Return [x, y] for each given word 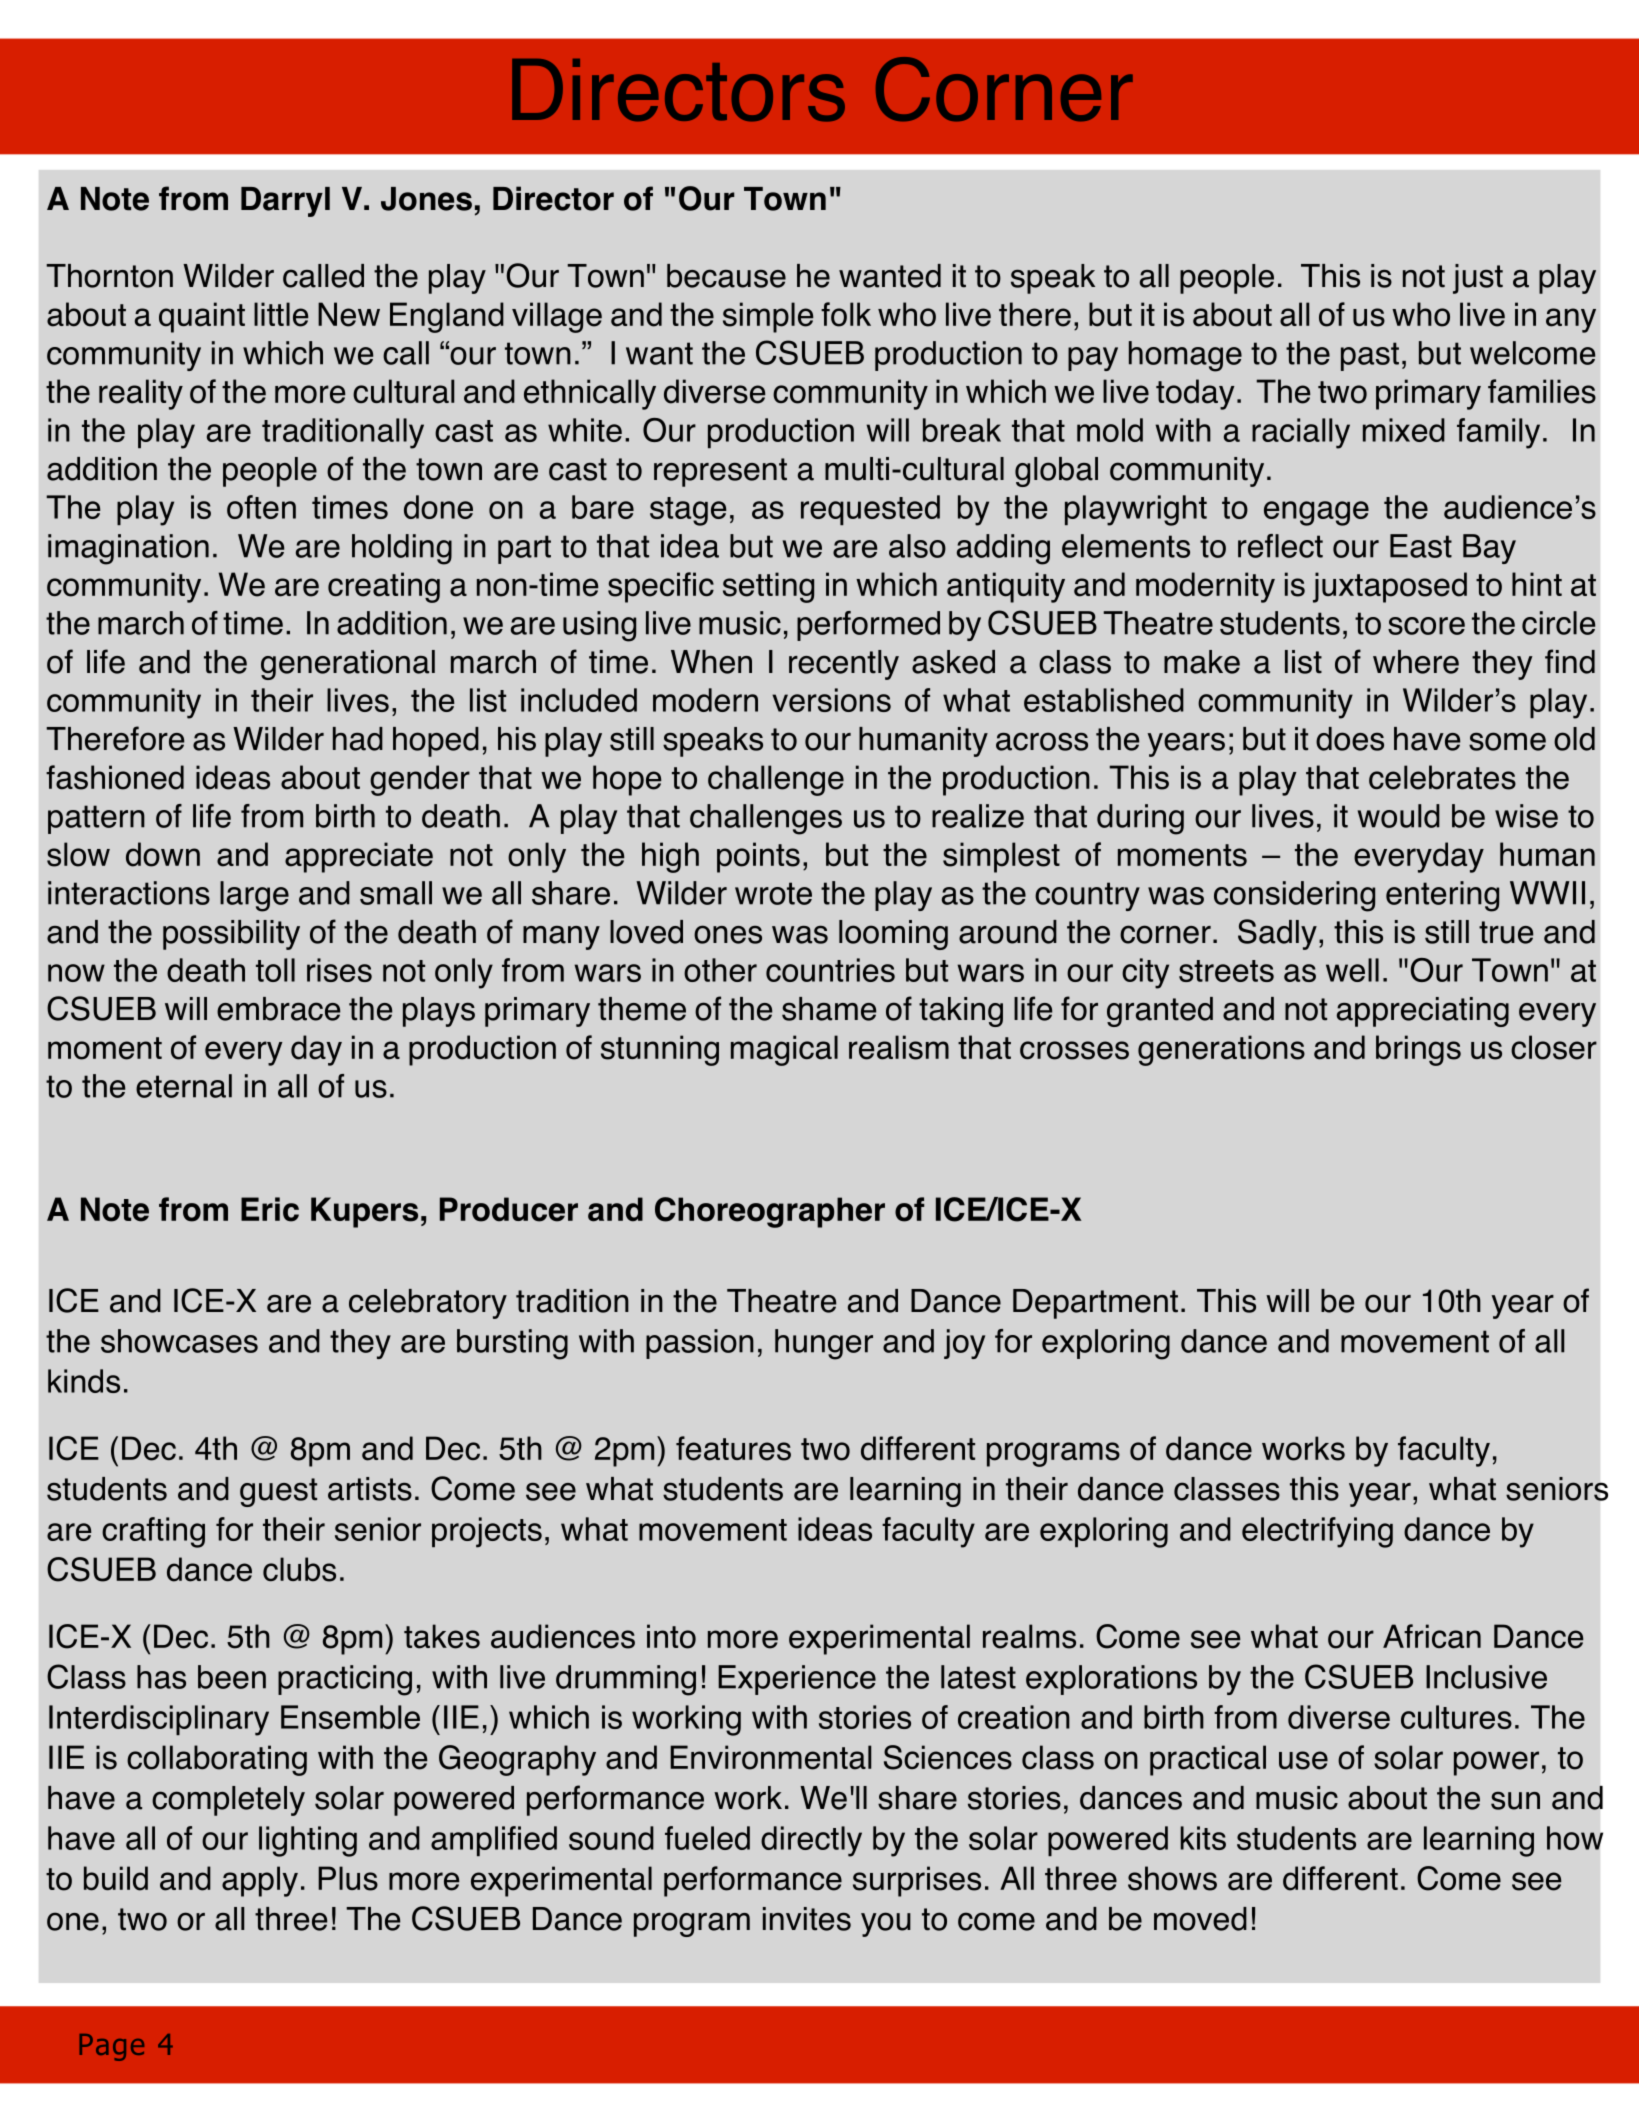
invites [807, 1919]
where [1416, 662]
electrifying [1317, 1532]
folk [846, 314]
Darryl [285, 202]
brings [1418, 1050]
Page [112, 2047]
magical [784, 1050]
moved [1200, 1919]
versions [831, 700]
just [1478, 279]
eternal [184, 1086]
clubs [299, 1569]
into [671, 1636]
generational [348, 665]
